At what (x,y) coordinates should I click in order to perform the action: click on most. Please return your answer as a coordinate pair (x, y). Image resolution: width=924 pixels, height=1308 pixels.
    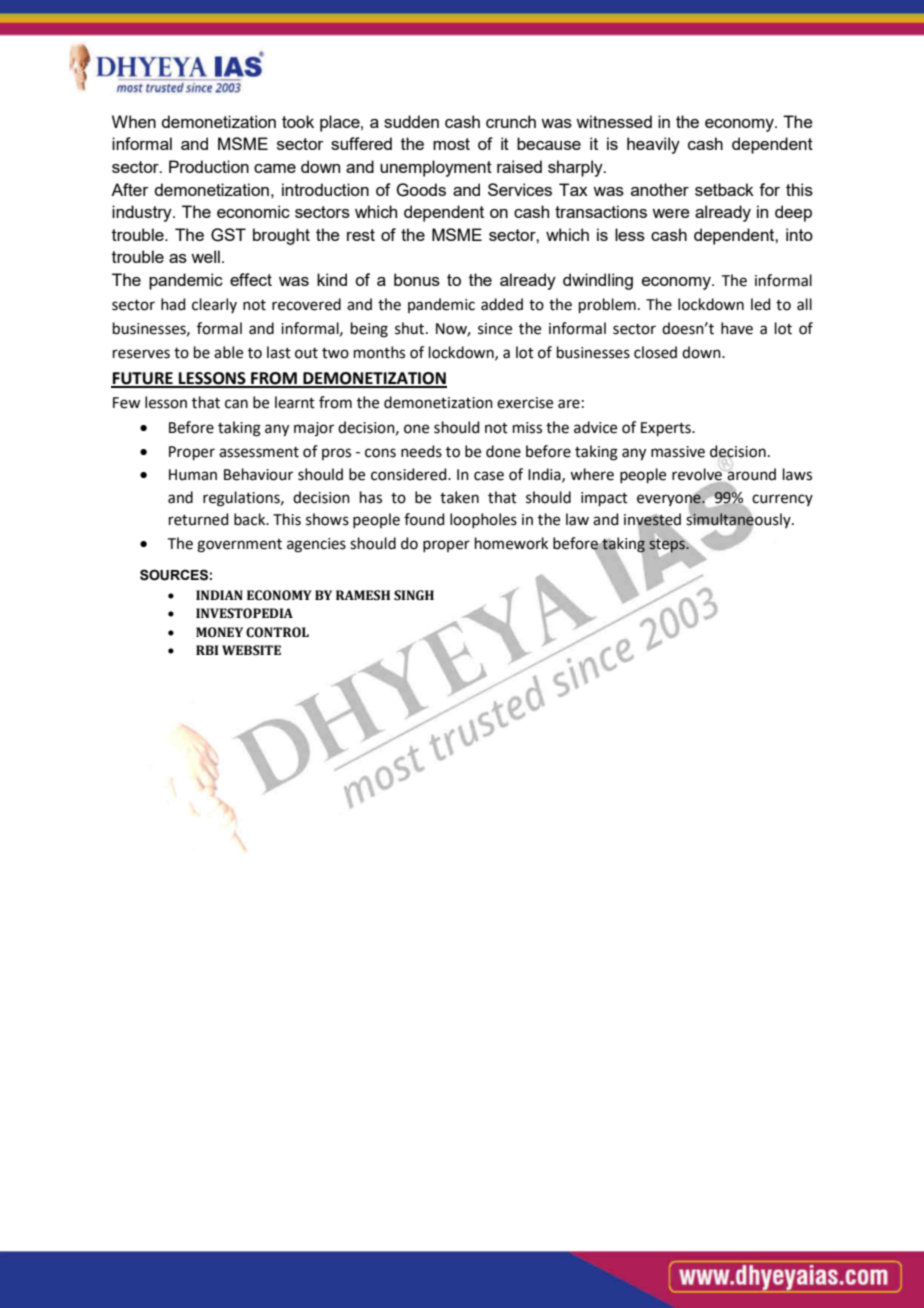
    Looking at the image, I should click on (451, 144).
